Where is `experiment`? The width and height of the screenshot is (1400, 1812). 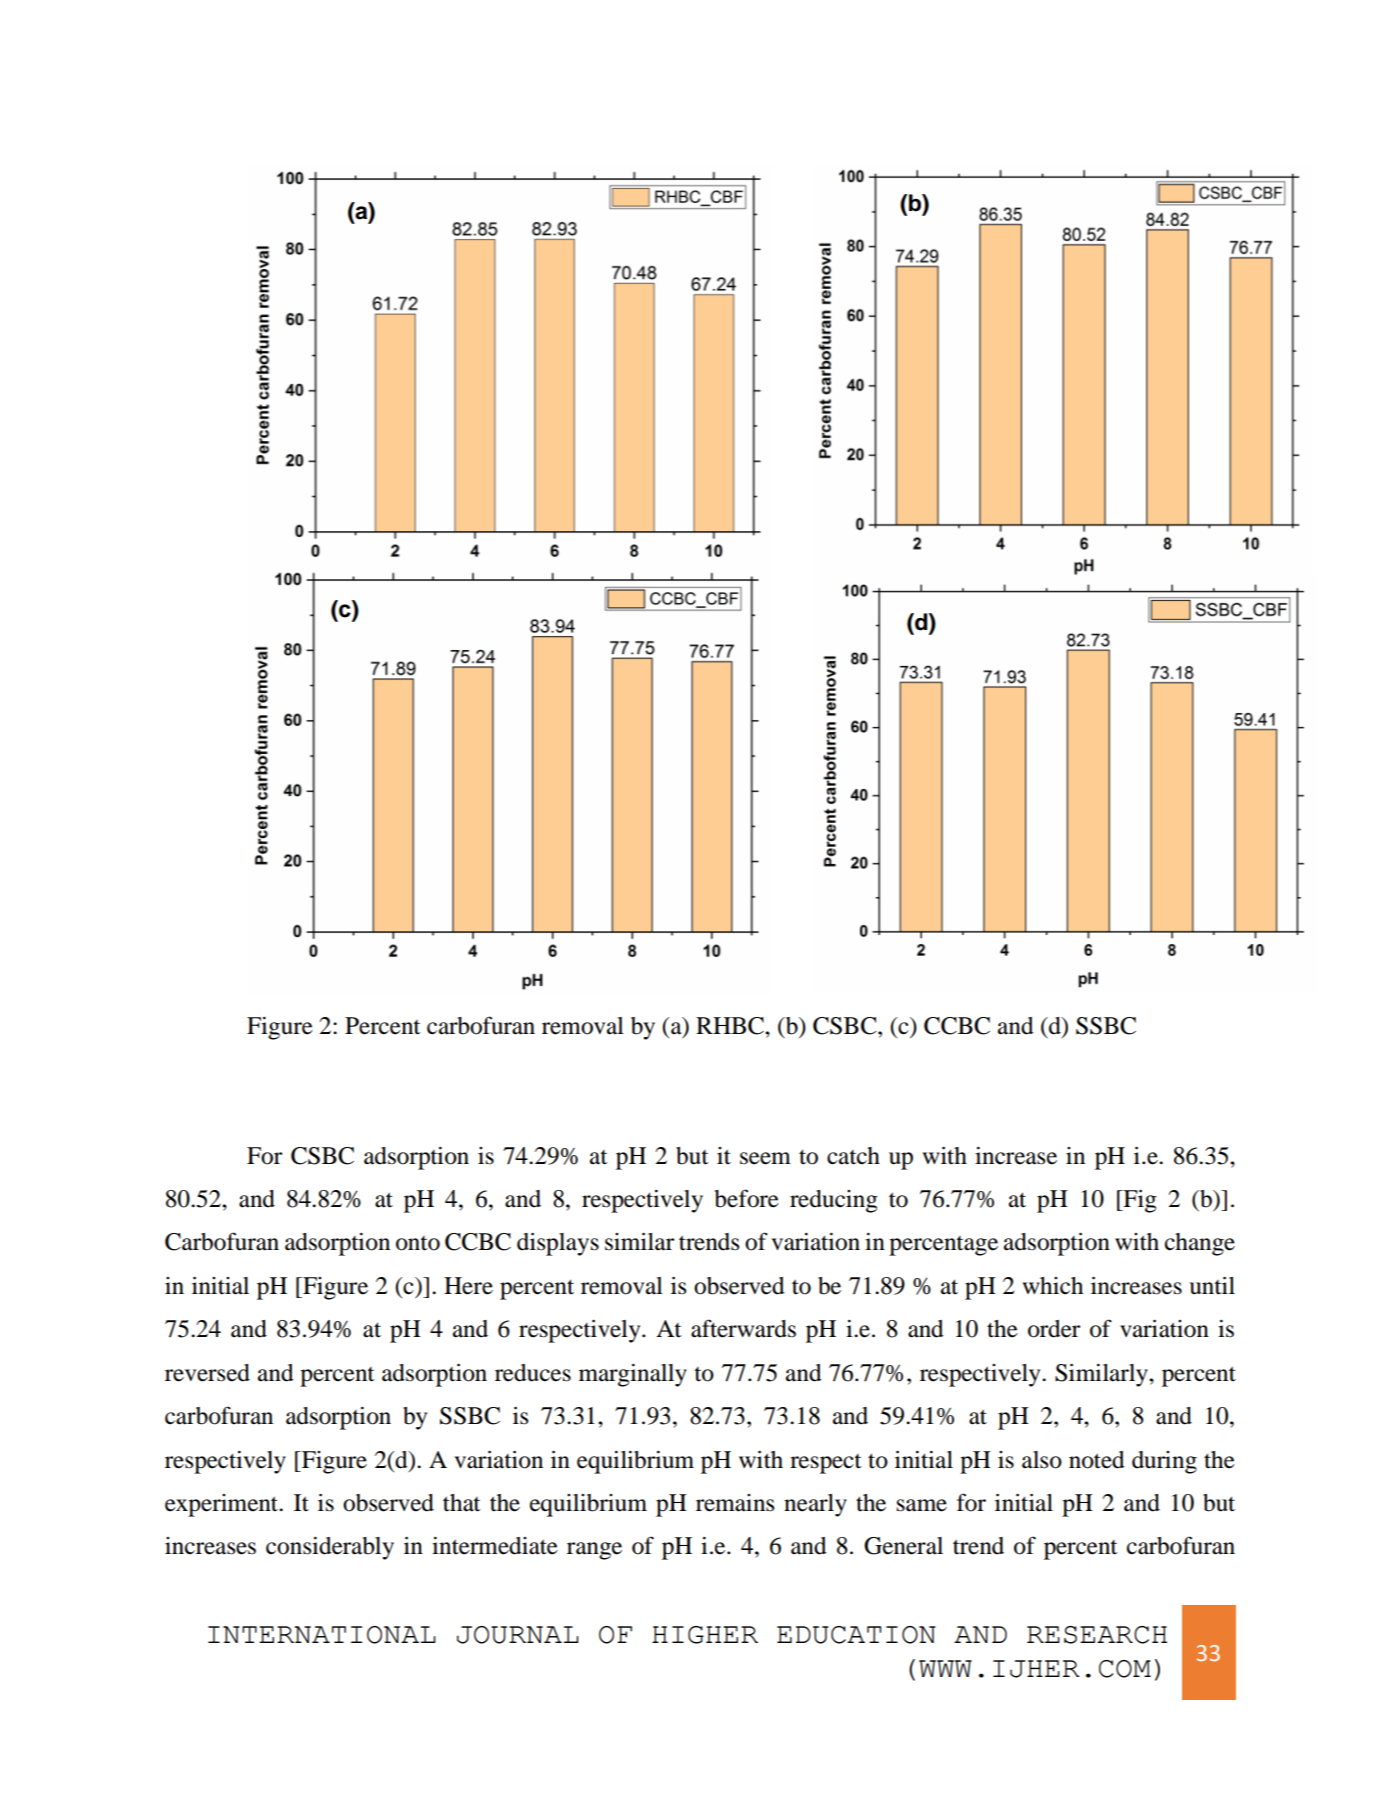
experiment is located at coordinates (222, 1505).
